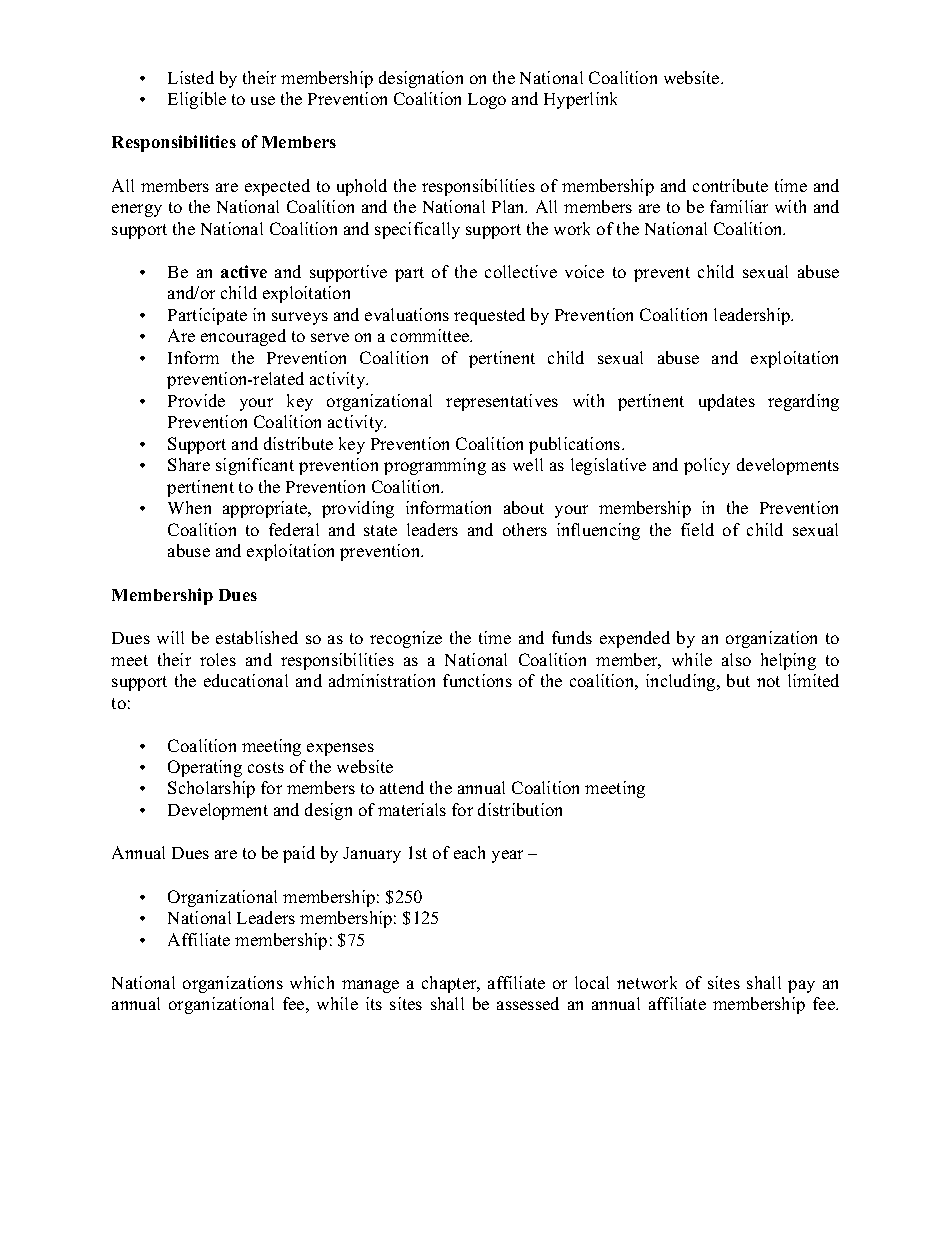 The height and width of the screenshot is (1233, 952). What do you see at coordinates (312, 982) in the screenshot?
I see `which` at bounding box center [312, 982].
